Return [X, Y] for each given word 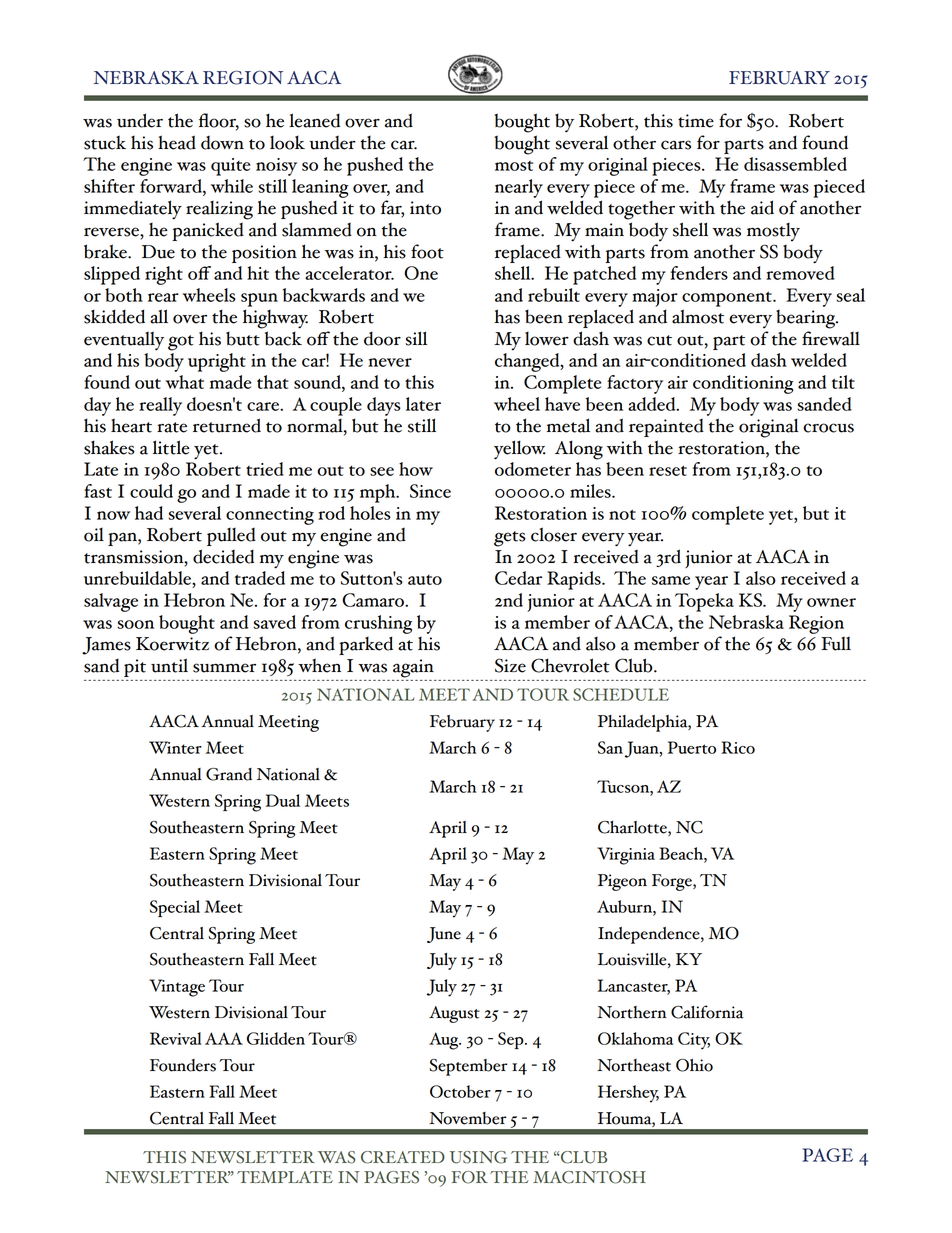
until [169, 665]
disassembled [795, 164]
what [185, 382]
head [177, 142]
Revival [176, 1038]
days [384, 406]
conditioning [743, 384]
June [444, 935]
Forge [673, 882]
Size [510, 665]
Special [175, 908]
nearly [519, 188]
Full [836, 643]
